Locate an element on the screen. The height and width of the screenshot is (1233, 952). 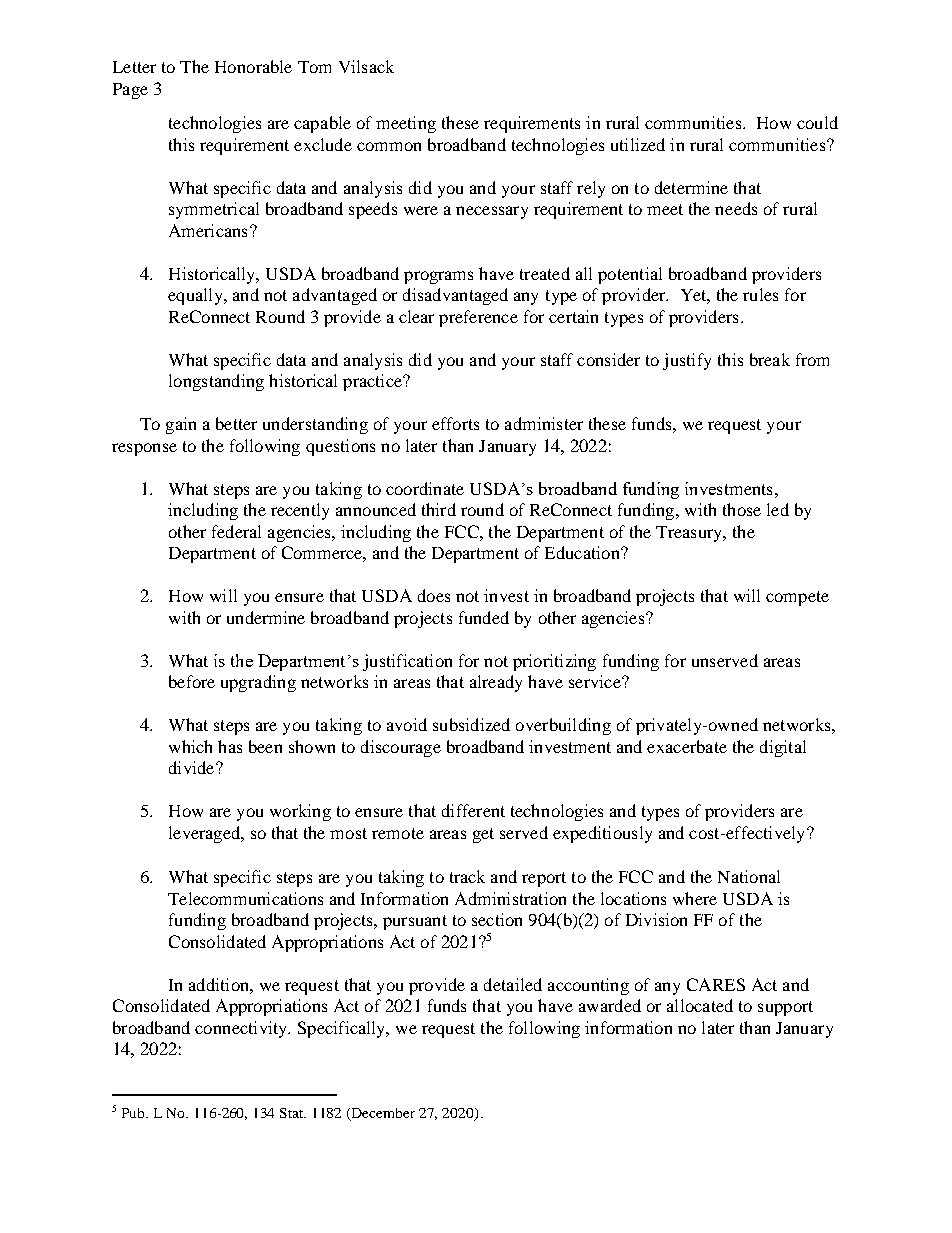
efforts is located at coordinates (455, 423).
